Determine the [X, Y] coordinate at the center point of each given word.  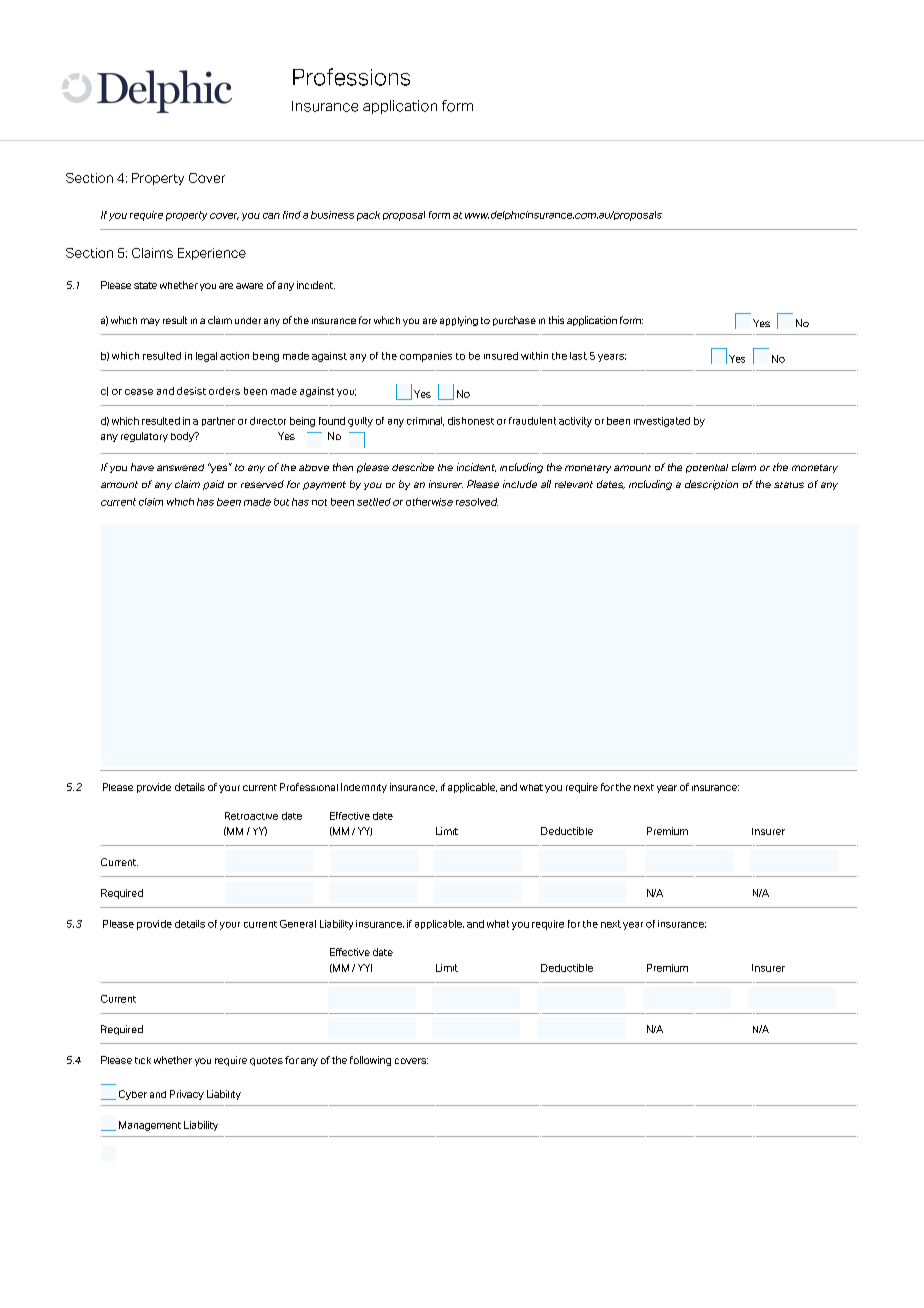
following [370, 1061]
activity [575, 422]
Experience [212, 254]
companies [426, 357]
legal [206, 357]
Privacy [187, 1095]
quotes [266, 1061]
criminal [425, 421]
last [578, 356]
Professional [309, 787]
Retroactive [251, 816]
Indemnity [364, 788]
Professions [351, 77]
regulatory [144, 437]
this [556, 320]
